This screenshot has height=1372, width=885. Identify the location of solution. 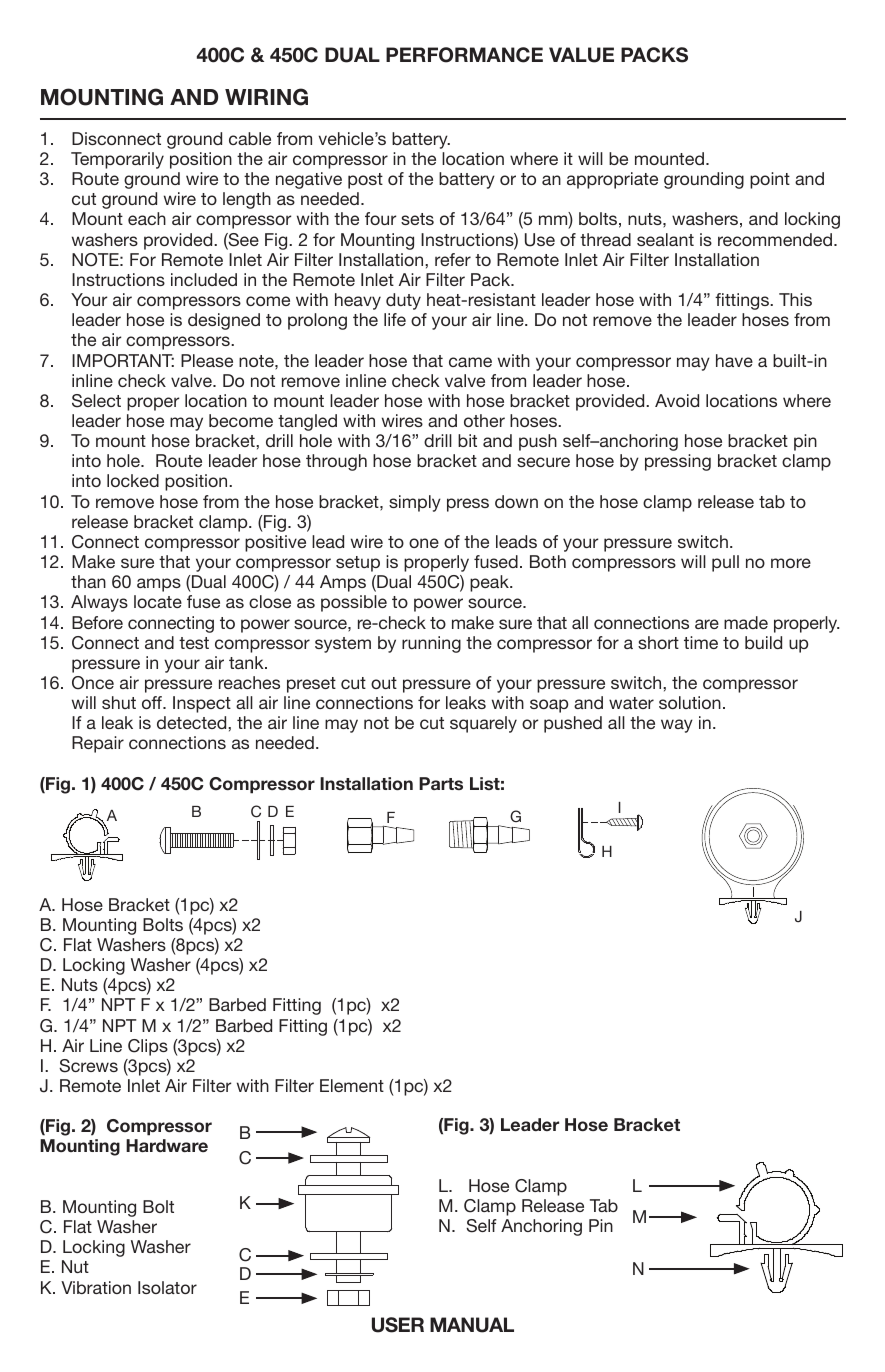
(690, 702).
